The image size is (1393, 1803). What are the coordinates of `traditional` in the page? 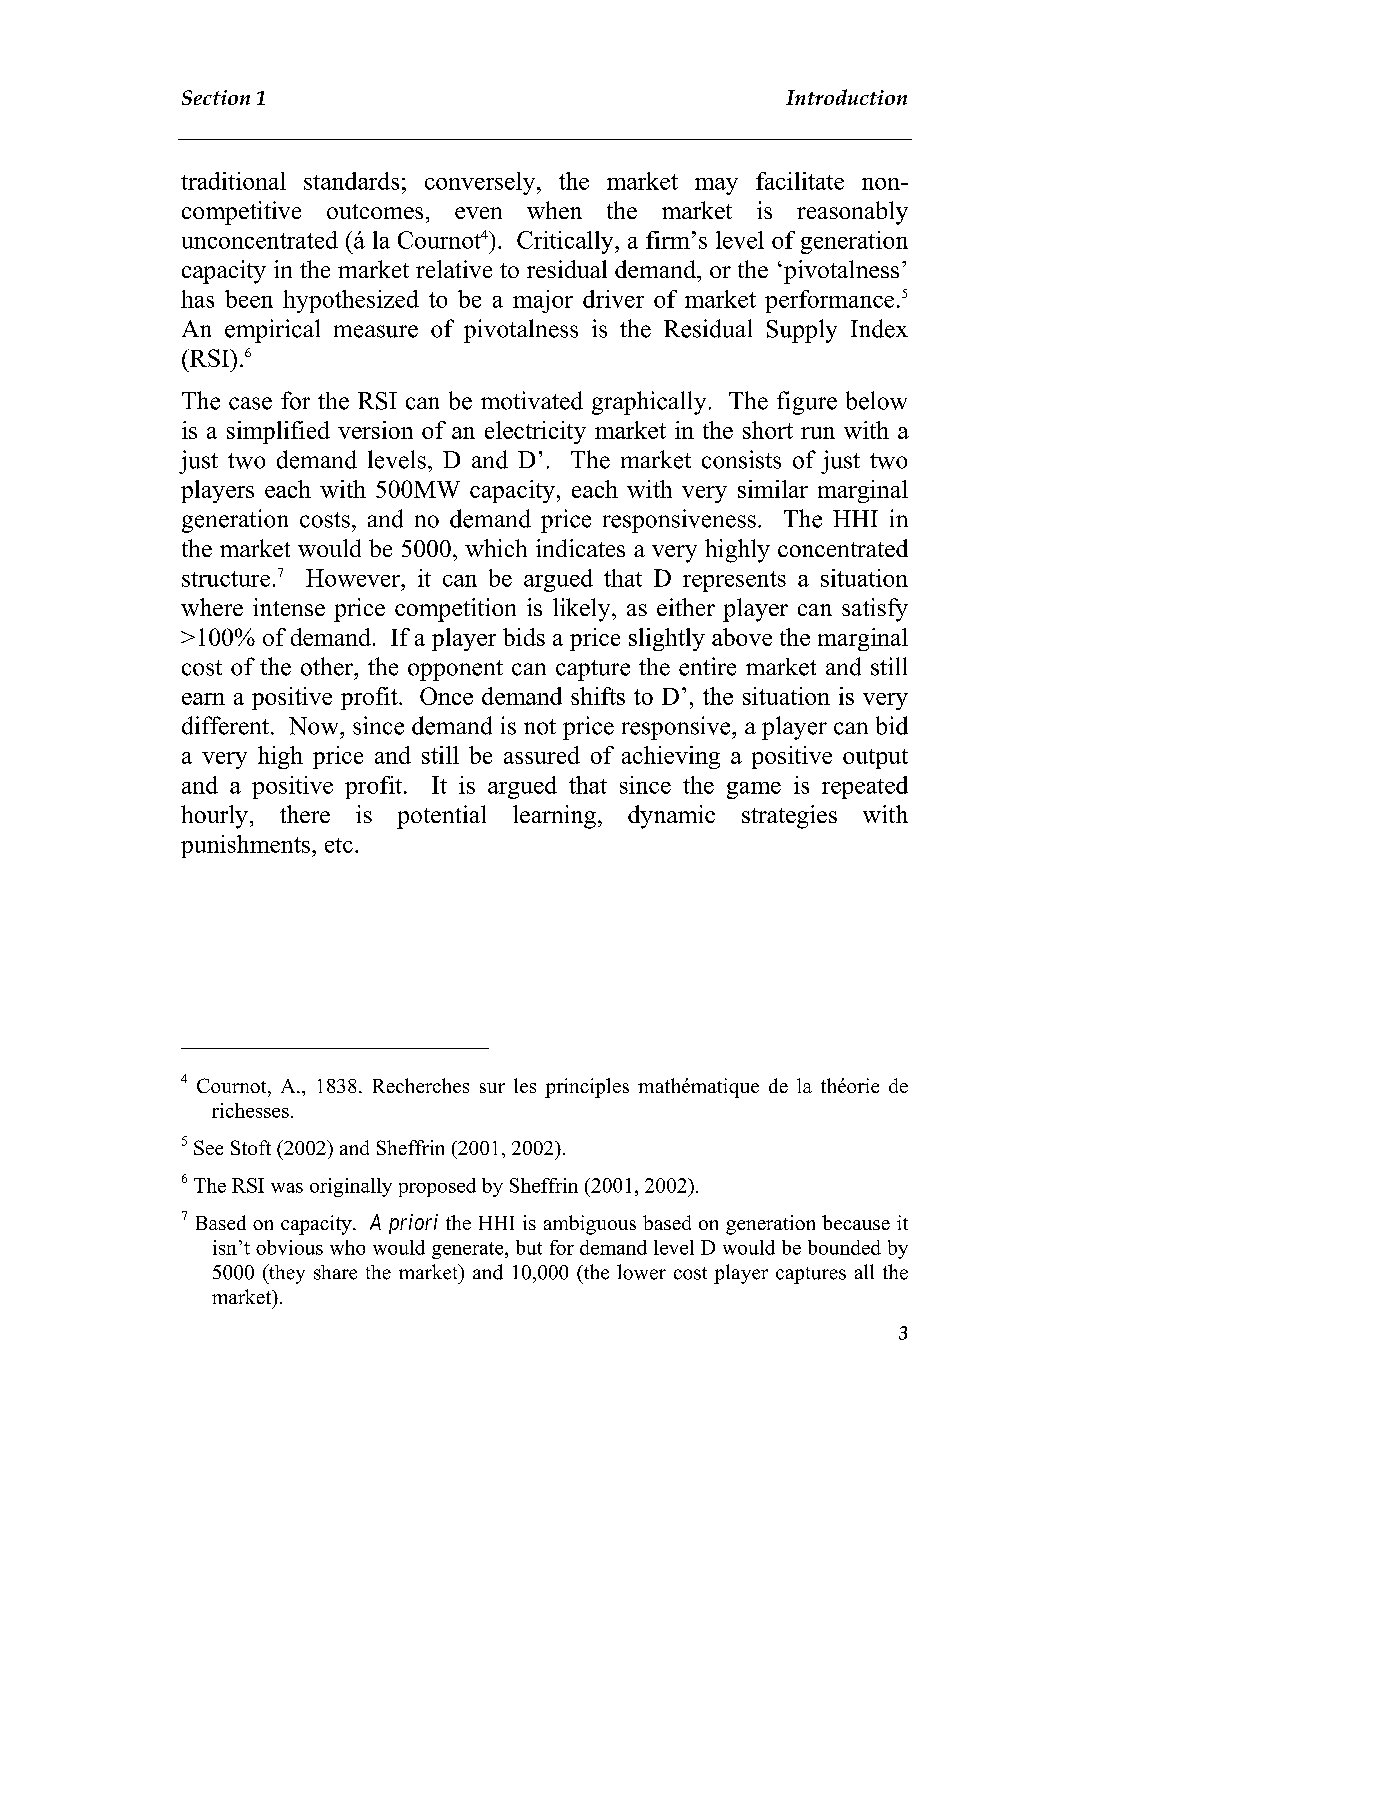 It's located at (233, 181).
